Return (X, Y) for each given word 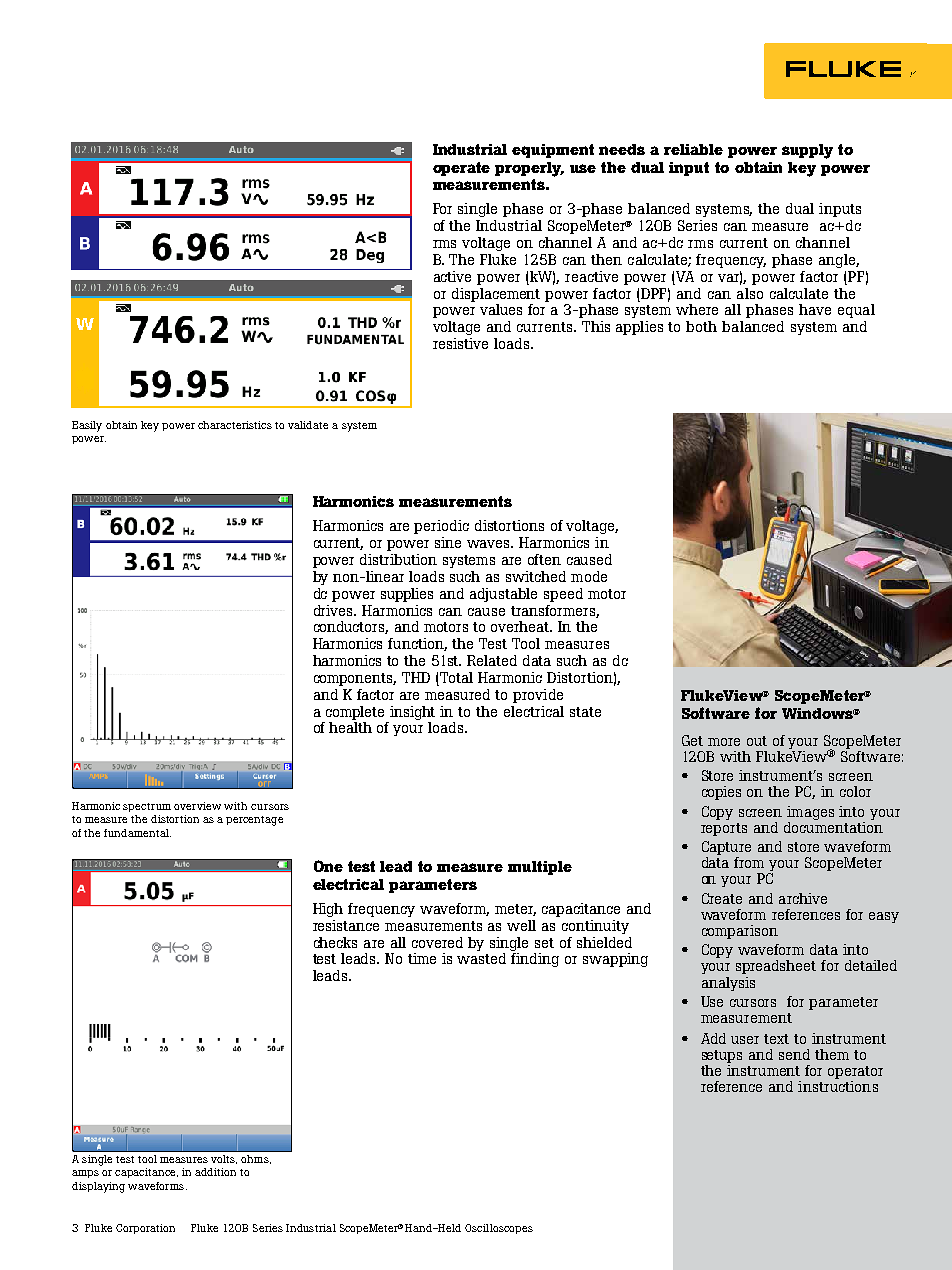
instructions (838, 1086)
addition (215, 1172)
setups (722, 1056)
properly (529, 169)
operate (461, 169)
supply (807, 151)
